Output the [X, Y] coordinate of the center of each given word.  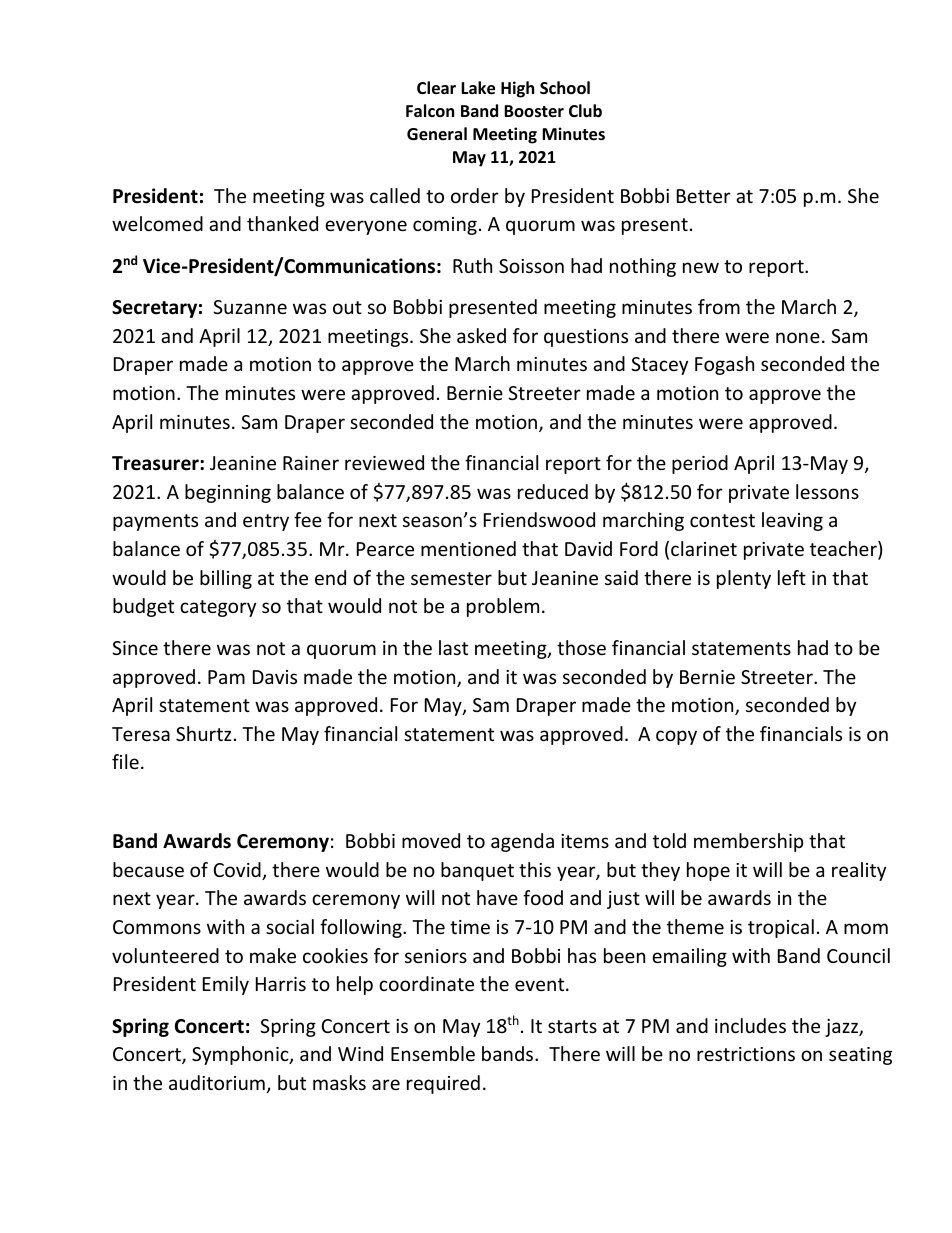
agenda [522, 842]
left [792, 577]
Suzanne [250, 307]
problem [503, 607]
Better [704, 196]
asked [481, 335]
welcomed [157, 223]
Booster [534, 111]
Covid [238, 871]
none [798, 337]
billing [226, 579]
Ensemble [433, 1053]
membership [748, 842]
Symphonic [241, 1055]
